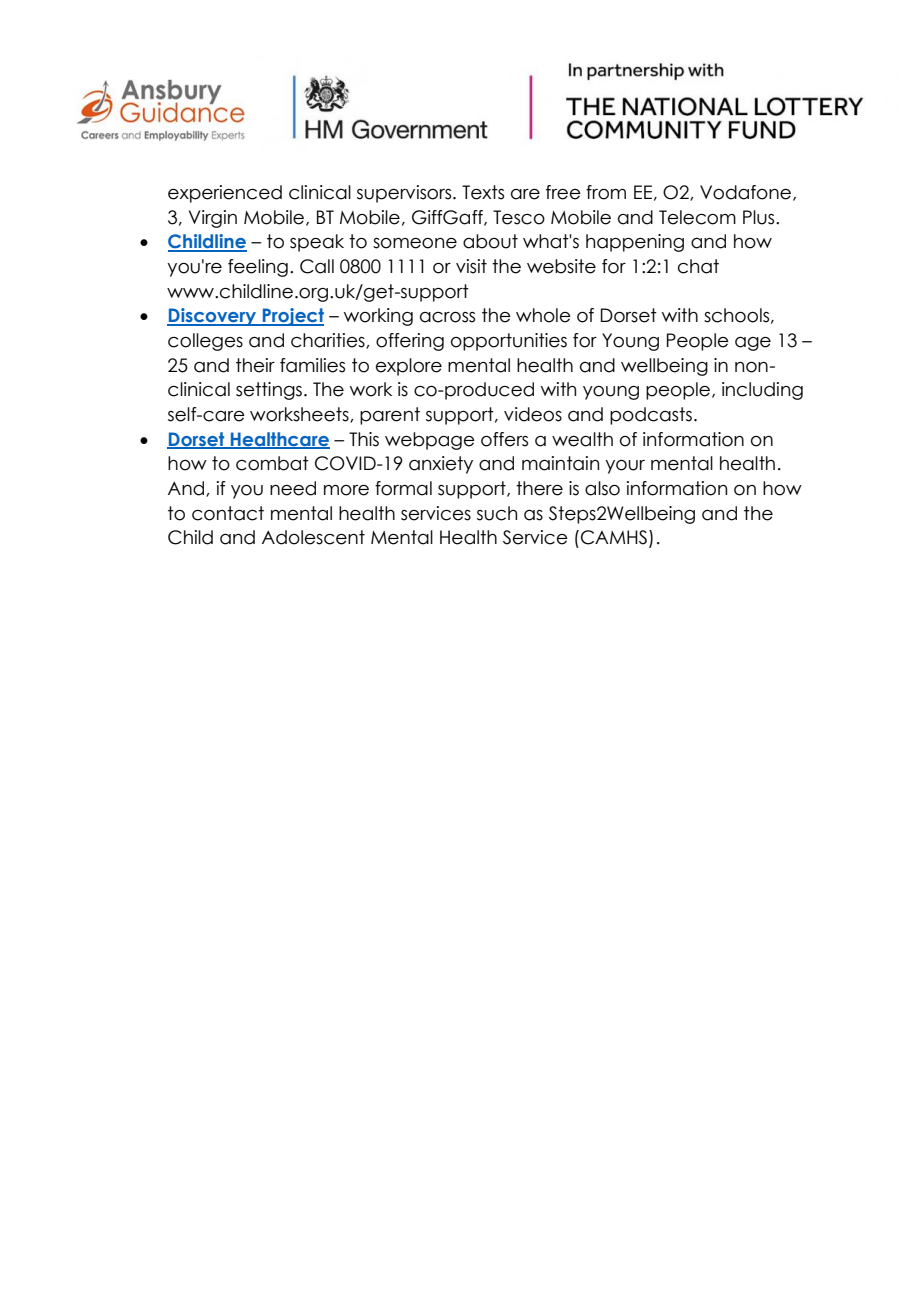 This screenshot has width=924, height=1308. Describe the element at coordinates (255, 365) in the screenshot. I see `their` at that location.
